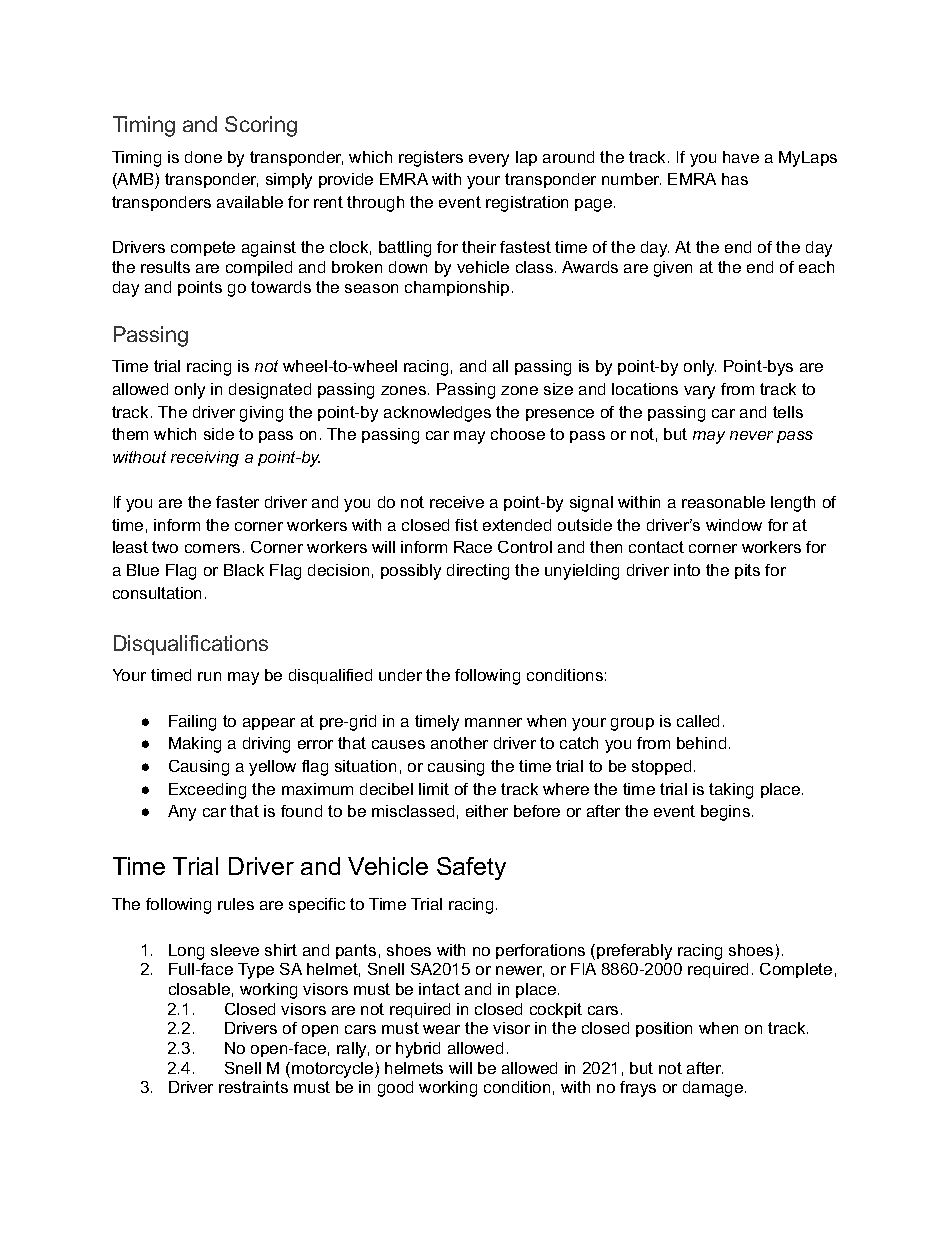 The width and height of the document is (952, 1233). What do you see at coordinates (157, 593) in the document?
I see `consultation` at bounding box center [157, 593].
